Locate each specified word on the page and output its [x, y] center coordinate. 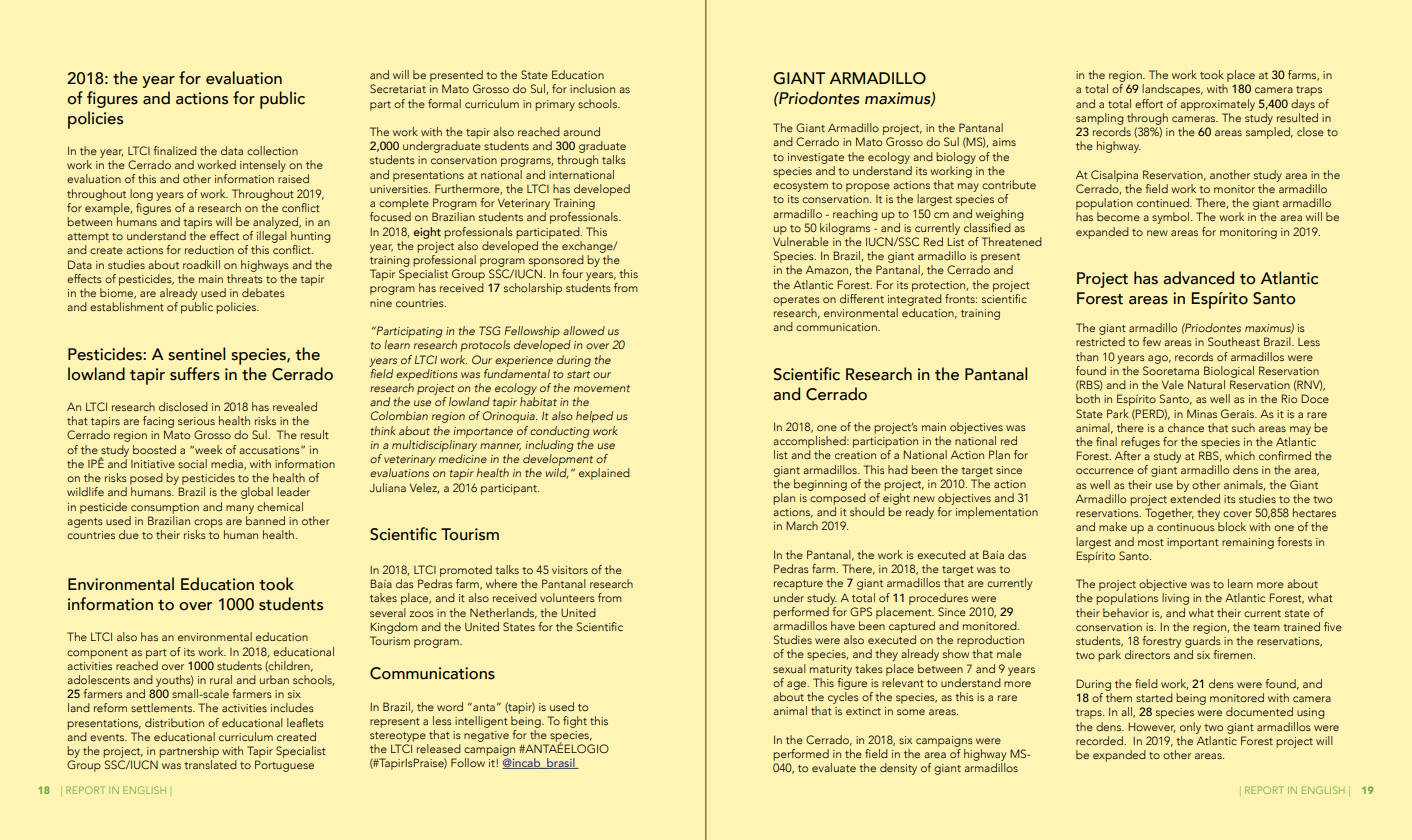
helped [594, 417]
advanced [1198, 278]
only [1190, 728]
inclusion [592, 88]
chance [1186, 427]
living [1175, 599]
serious [196, 421]
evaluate [834, 767]
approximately [1217, 105]
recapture [798, 585]
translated [210, 764]
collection [272, 150]
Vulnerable [801, 241]
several [388, 612]
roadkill [201, 264]
